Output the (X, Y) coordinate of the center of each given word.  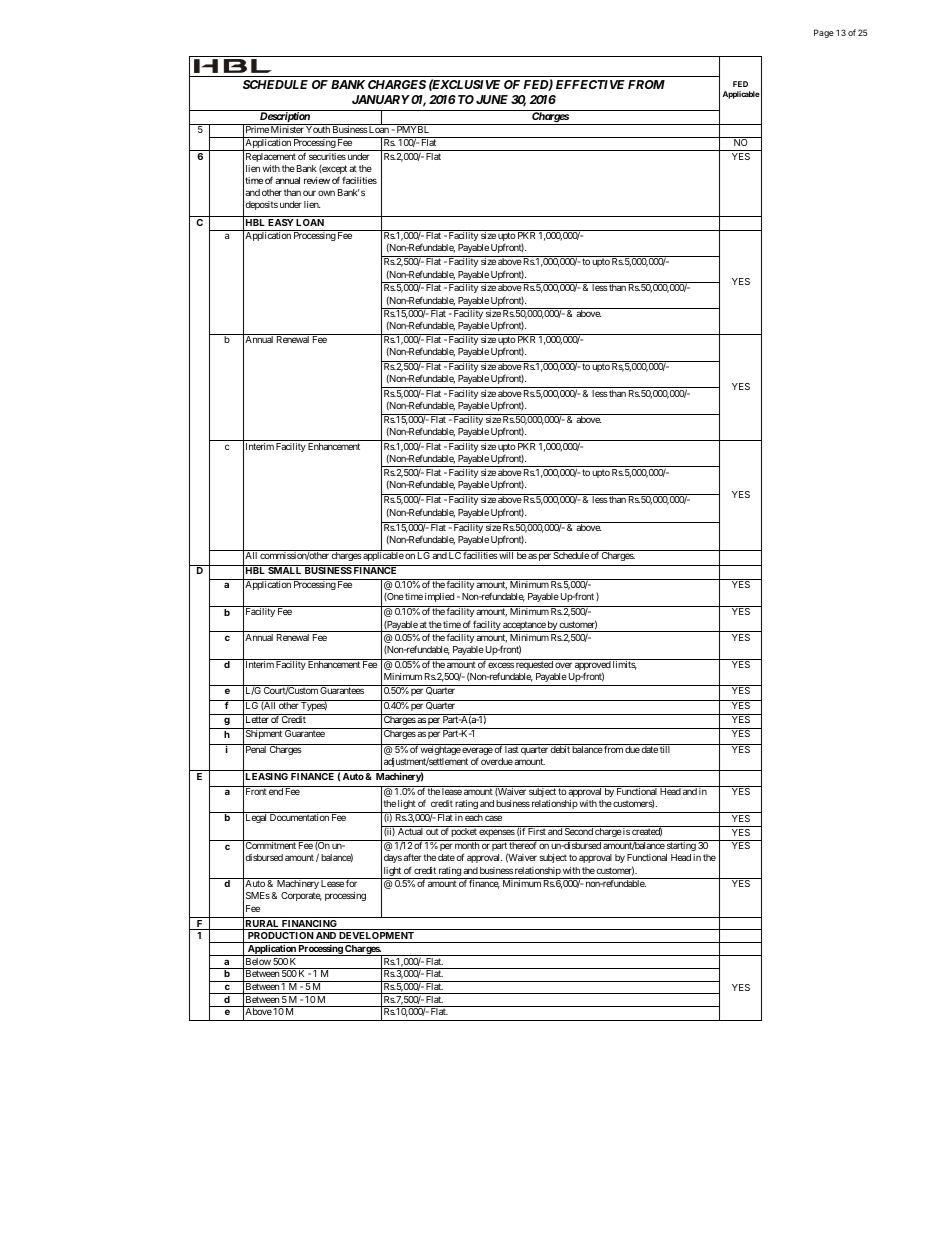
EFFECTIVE (590, 84)
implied (439, 597)
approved (592, 666)
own (326, 193)
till (665, 749)
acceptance (524, 626)
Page (824, 33)
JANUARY (381, 99)
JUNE (492, 99)
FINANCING (310, 925)
